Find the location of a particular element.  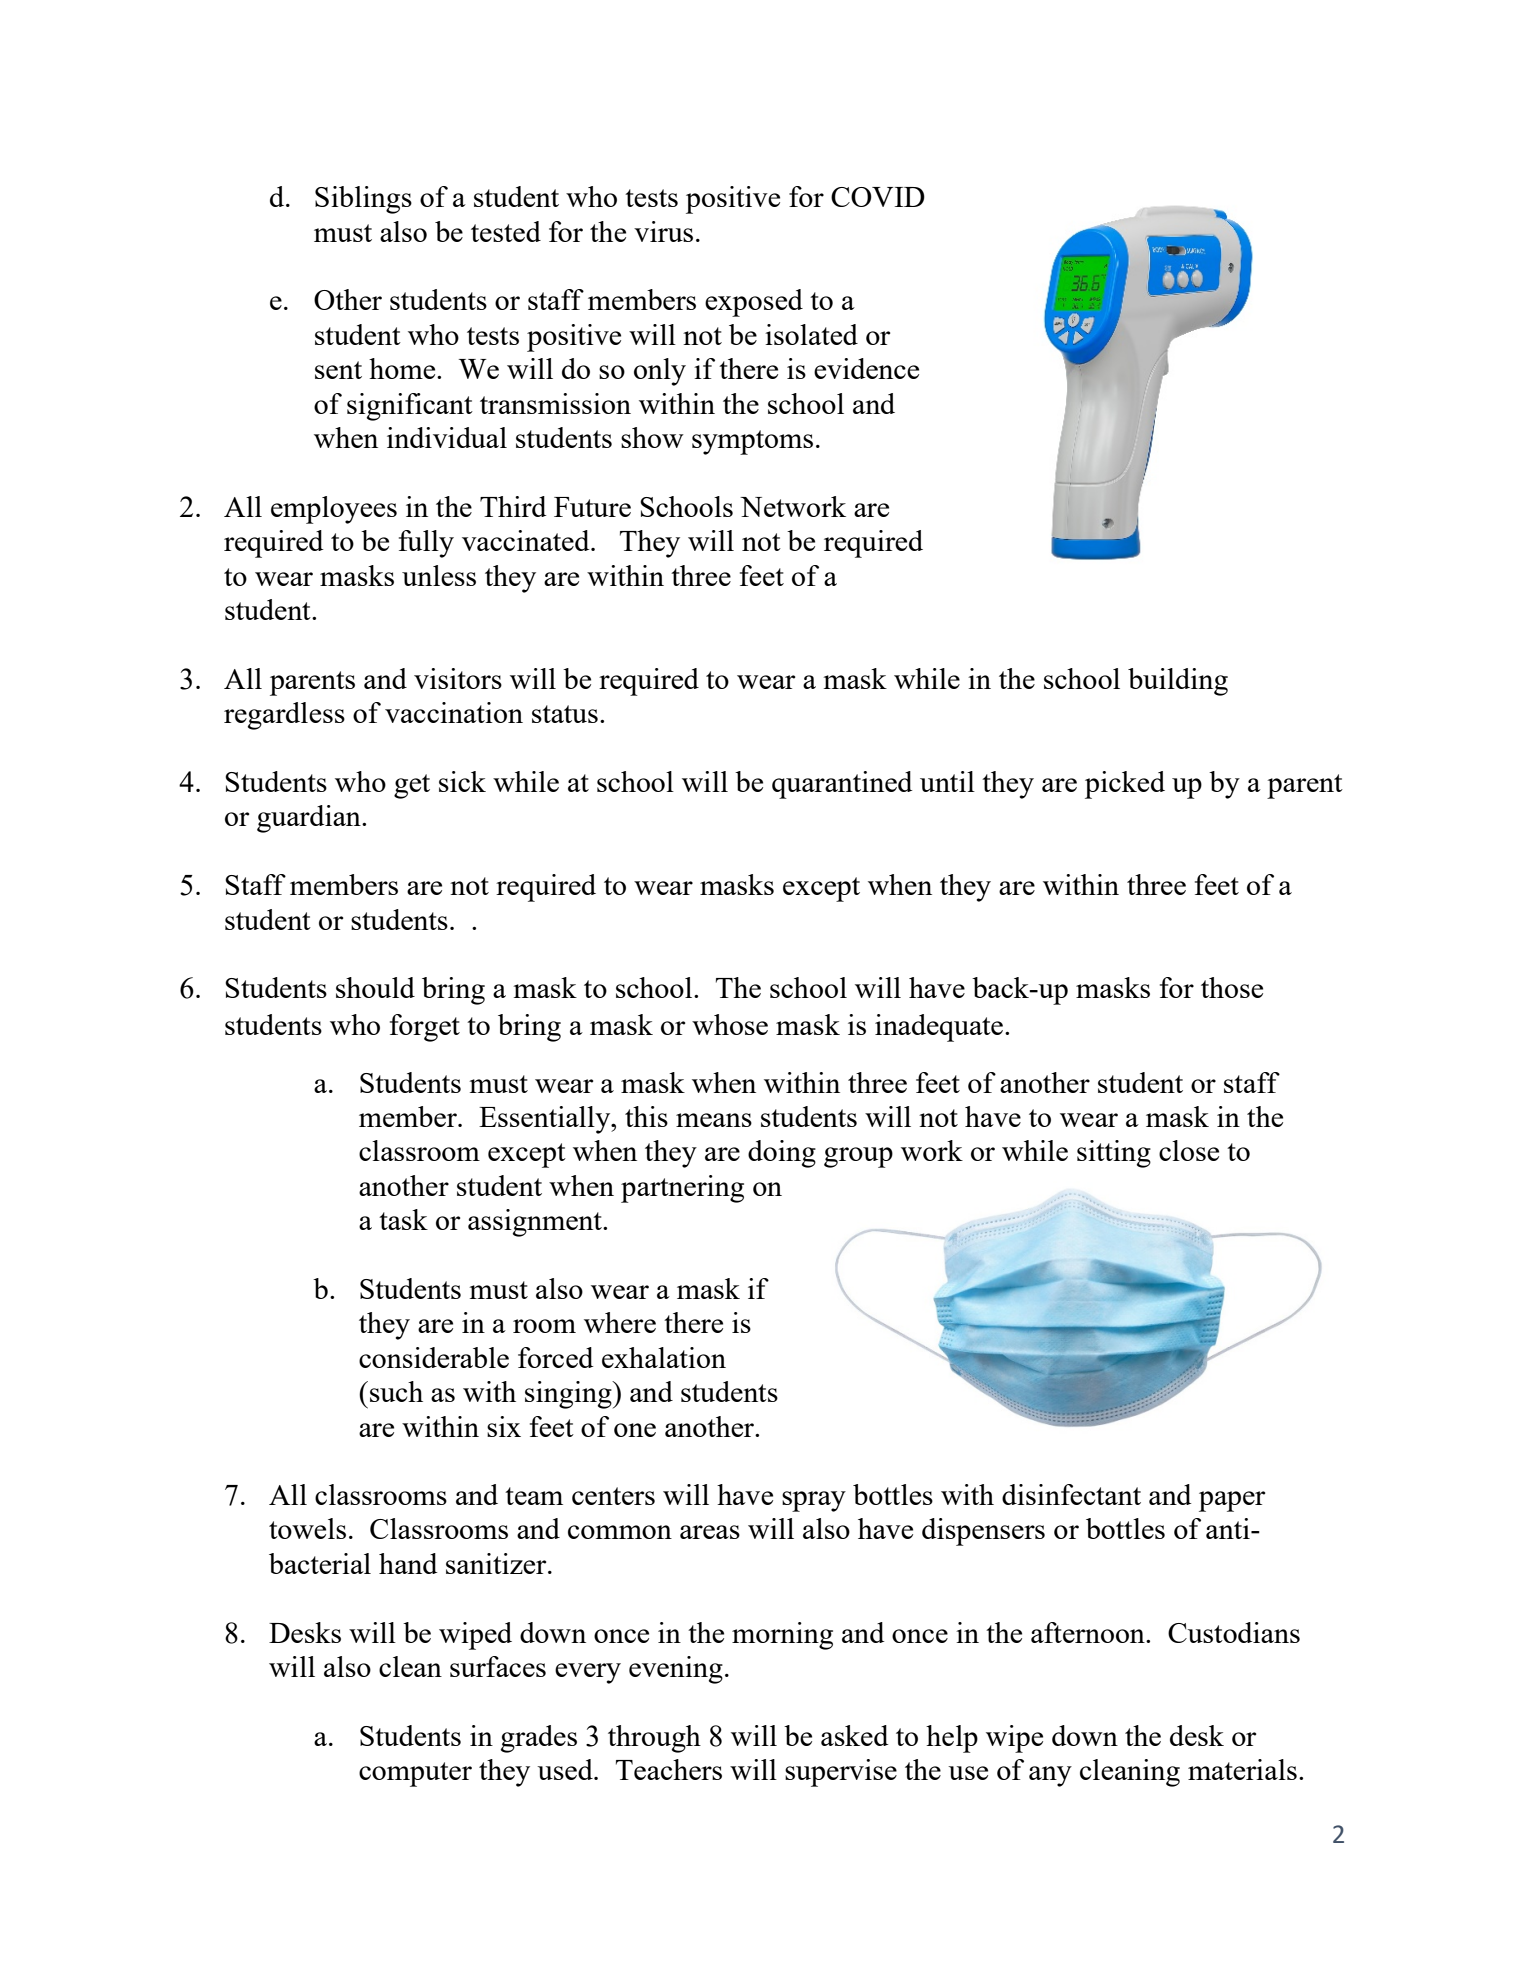

whose is located at coordinates (730, 1024).
